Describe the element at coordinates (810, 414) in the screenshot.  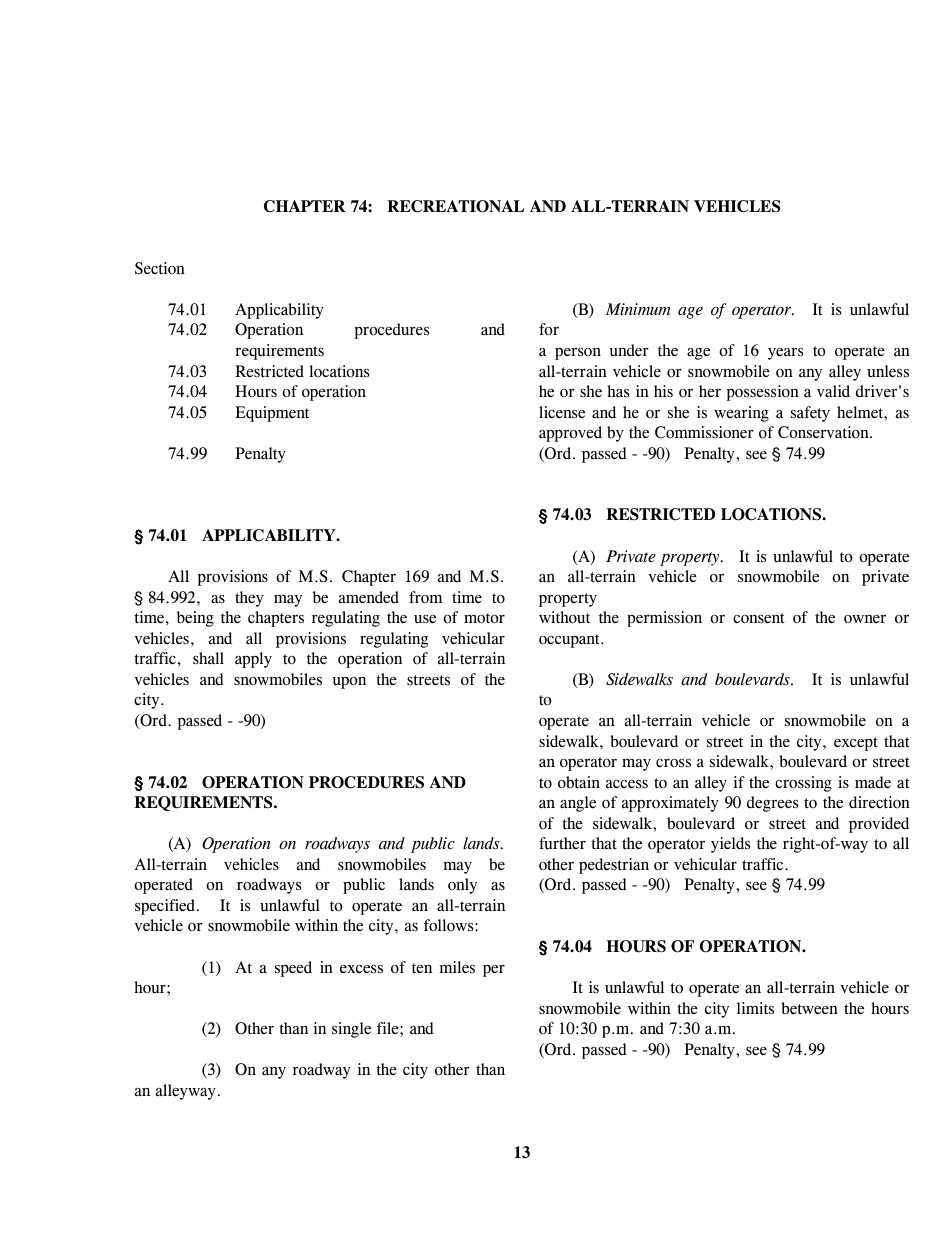
I see `safety` at that location.
